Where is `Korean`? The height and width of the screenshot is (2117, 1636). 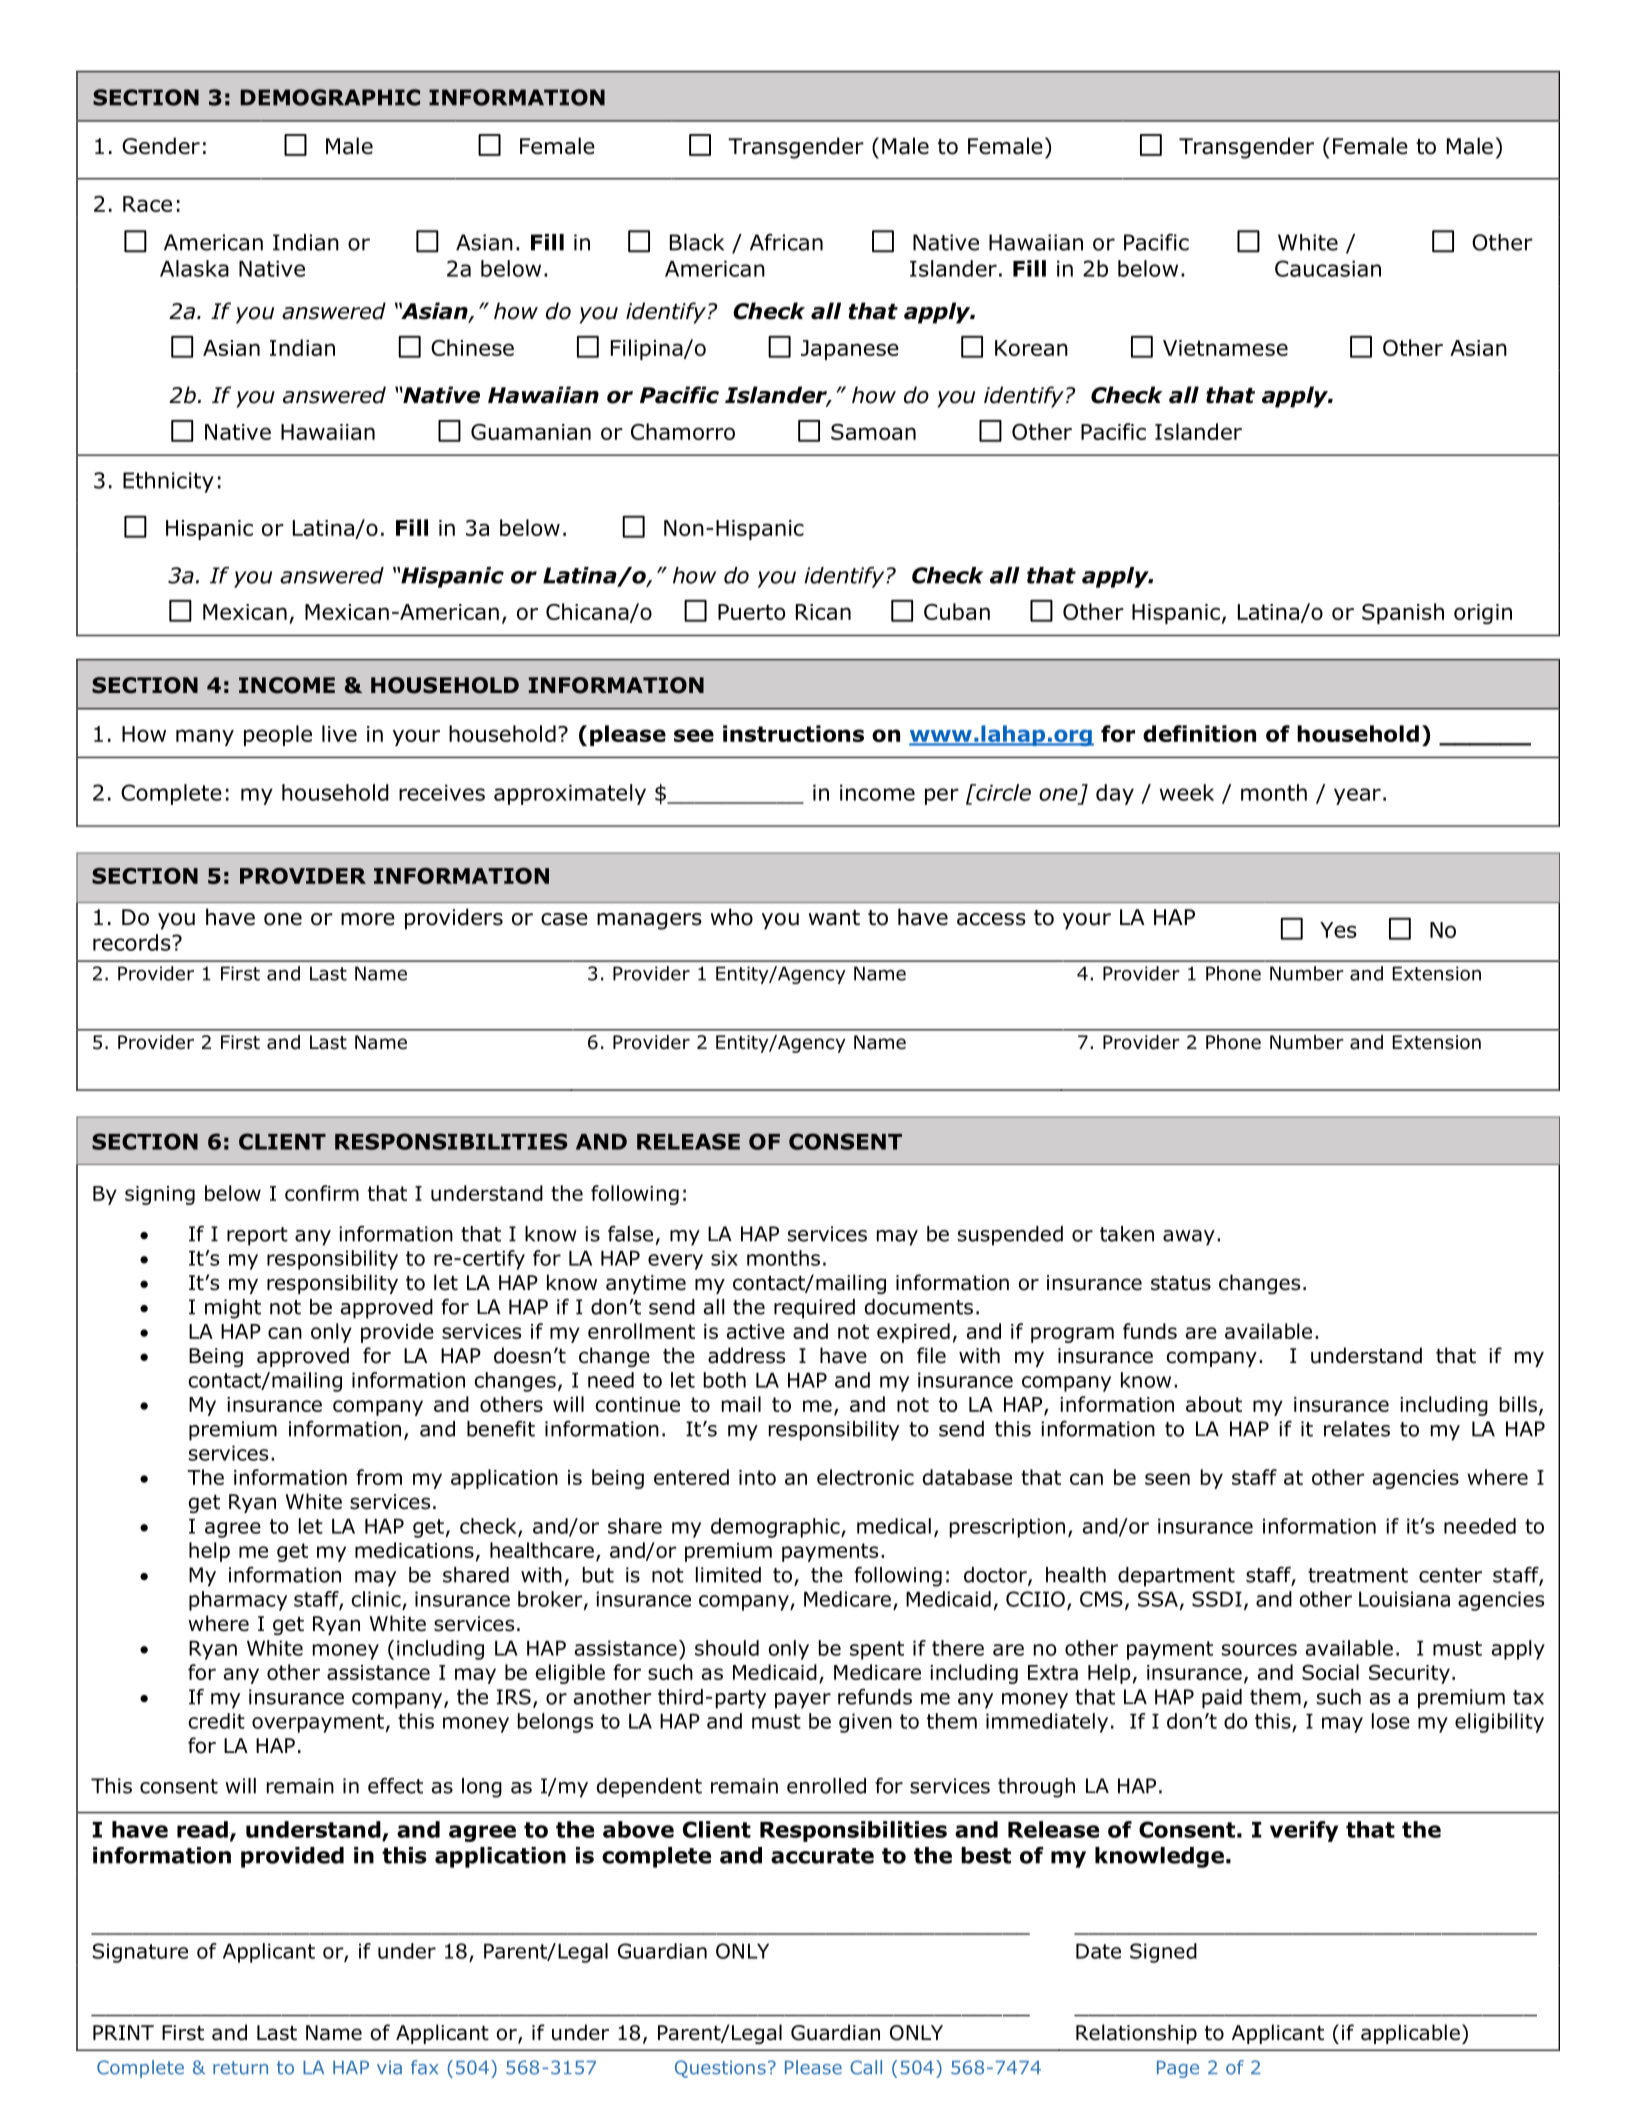
Korean is located at coordinates (1031, 348).
